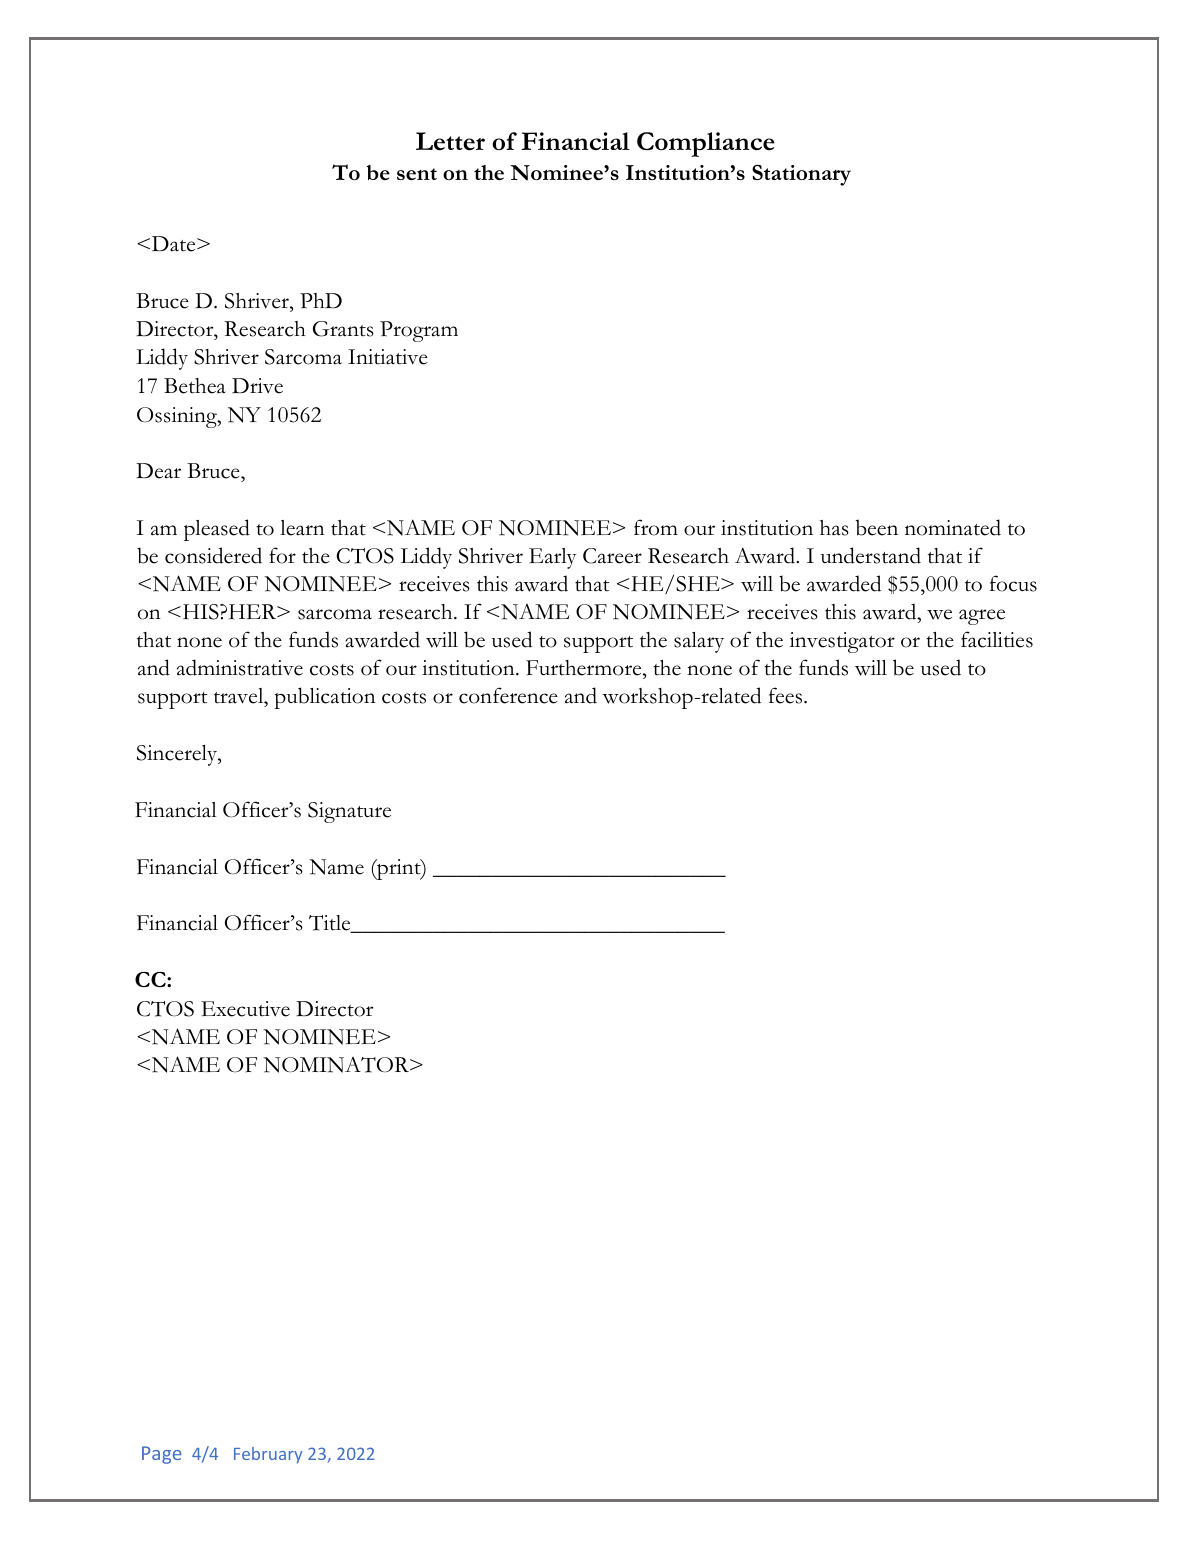 The image size is (1192, 1543). What do you see at coordinates (268, 1455) in the screenshot?
I see `February` at bounding box center [268, 1455].
